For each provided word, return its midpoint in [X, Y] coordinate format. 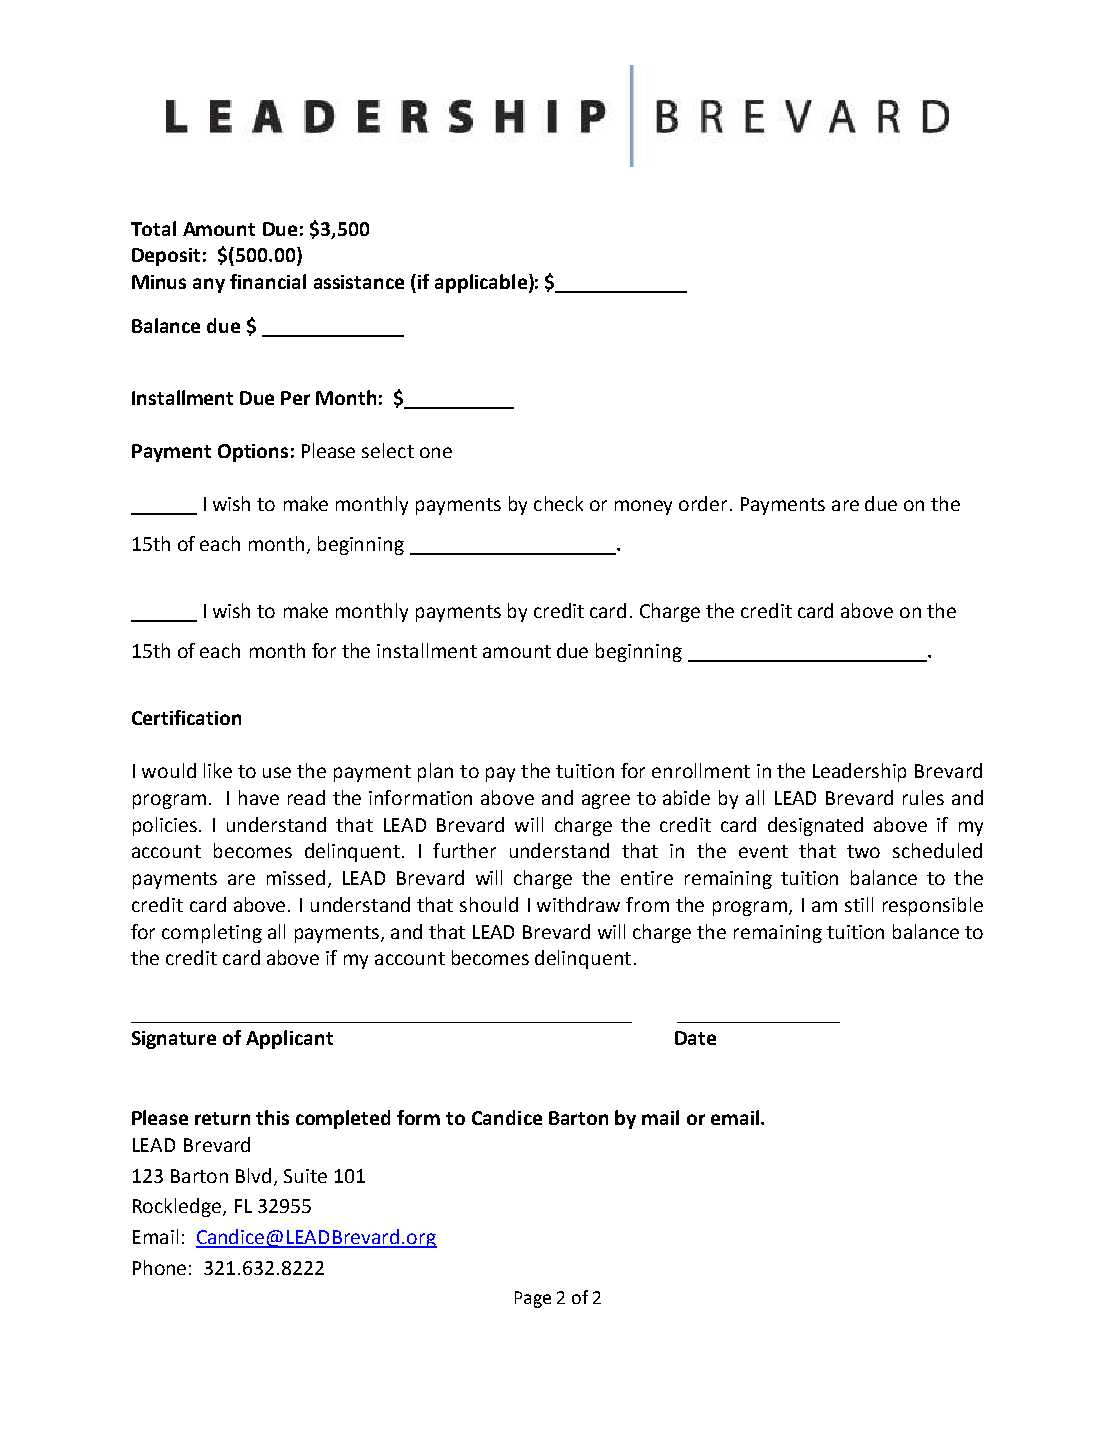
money [643, 507]
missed [296, 877]
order [703, 503]
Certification [186, 717]
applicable [481, 283]
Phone [159, 1267]
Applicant [289, 1039]
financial [268, 281]
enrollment [701, 770]
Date [695, 1038]
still [859, 904]
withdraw [578, 904]
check [558, 503]
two [863, 851]
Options [253, 453]
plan [435, 772]
